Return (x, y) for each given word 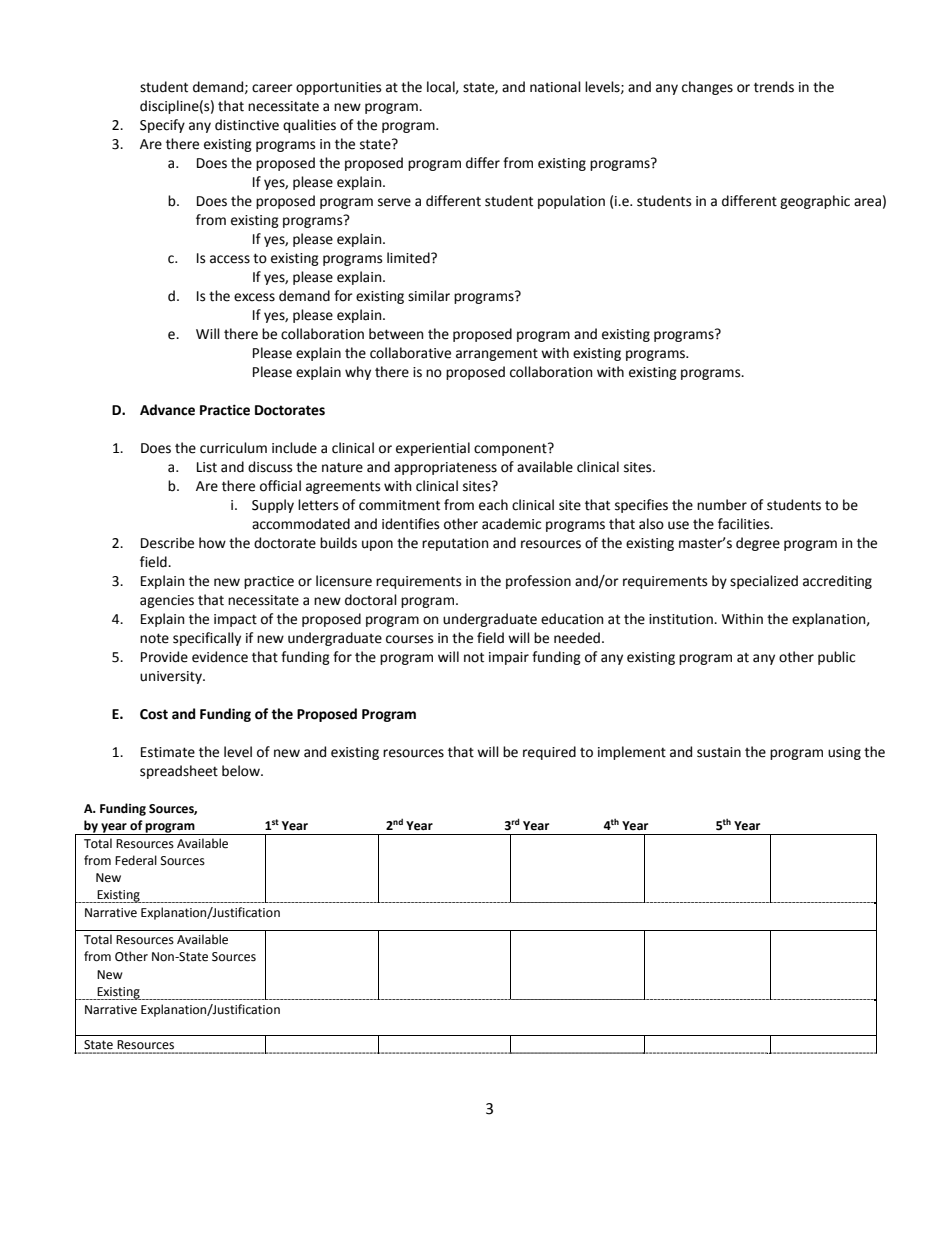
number (722, 505)
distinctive (247, 125)
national (555, 87)
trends (774, 87)
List (207, 467)
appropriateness (445, 468)
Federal (136, 860)
